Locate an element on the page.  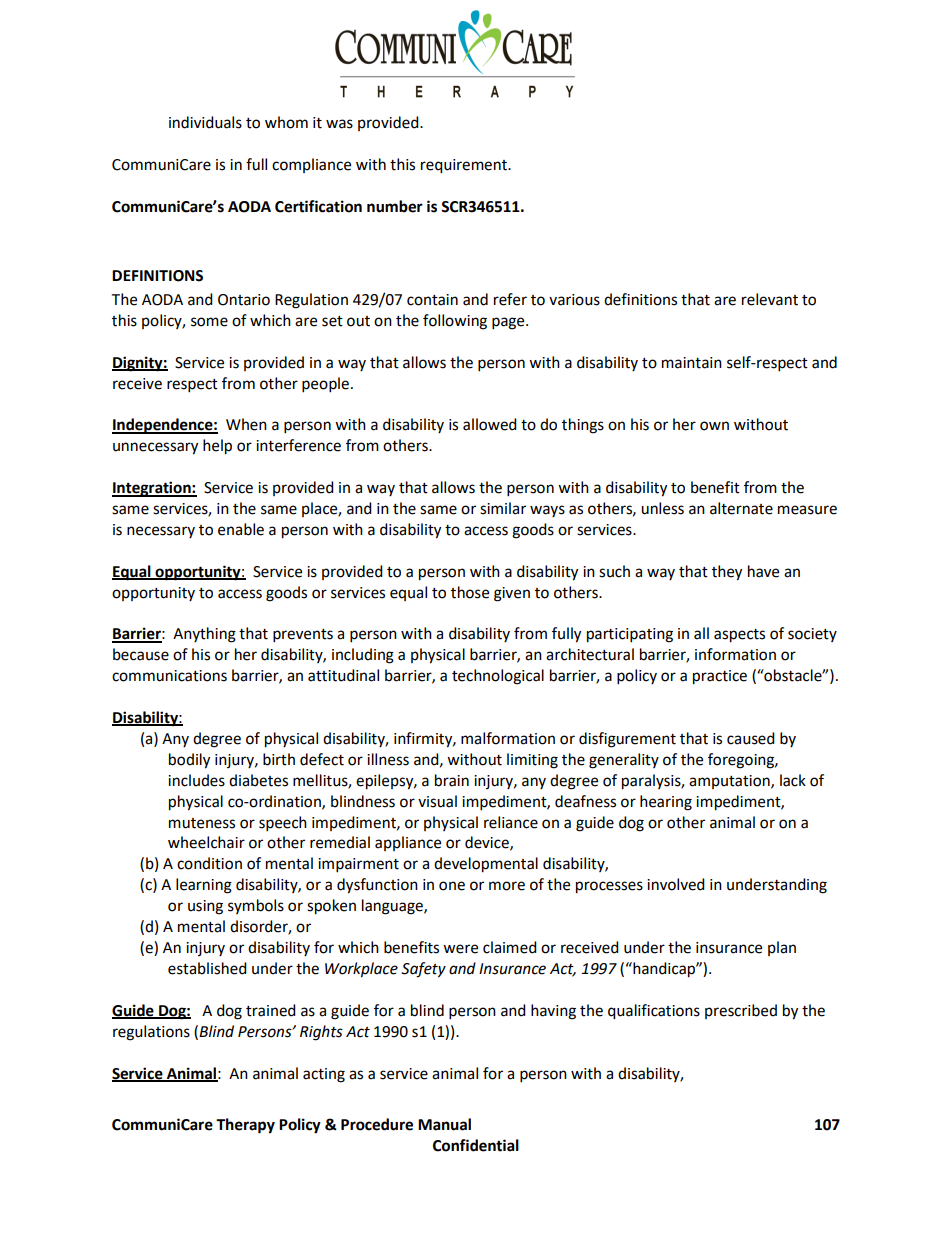
help is located at coordinates (217, 447).
